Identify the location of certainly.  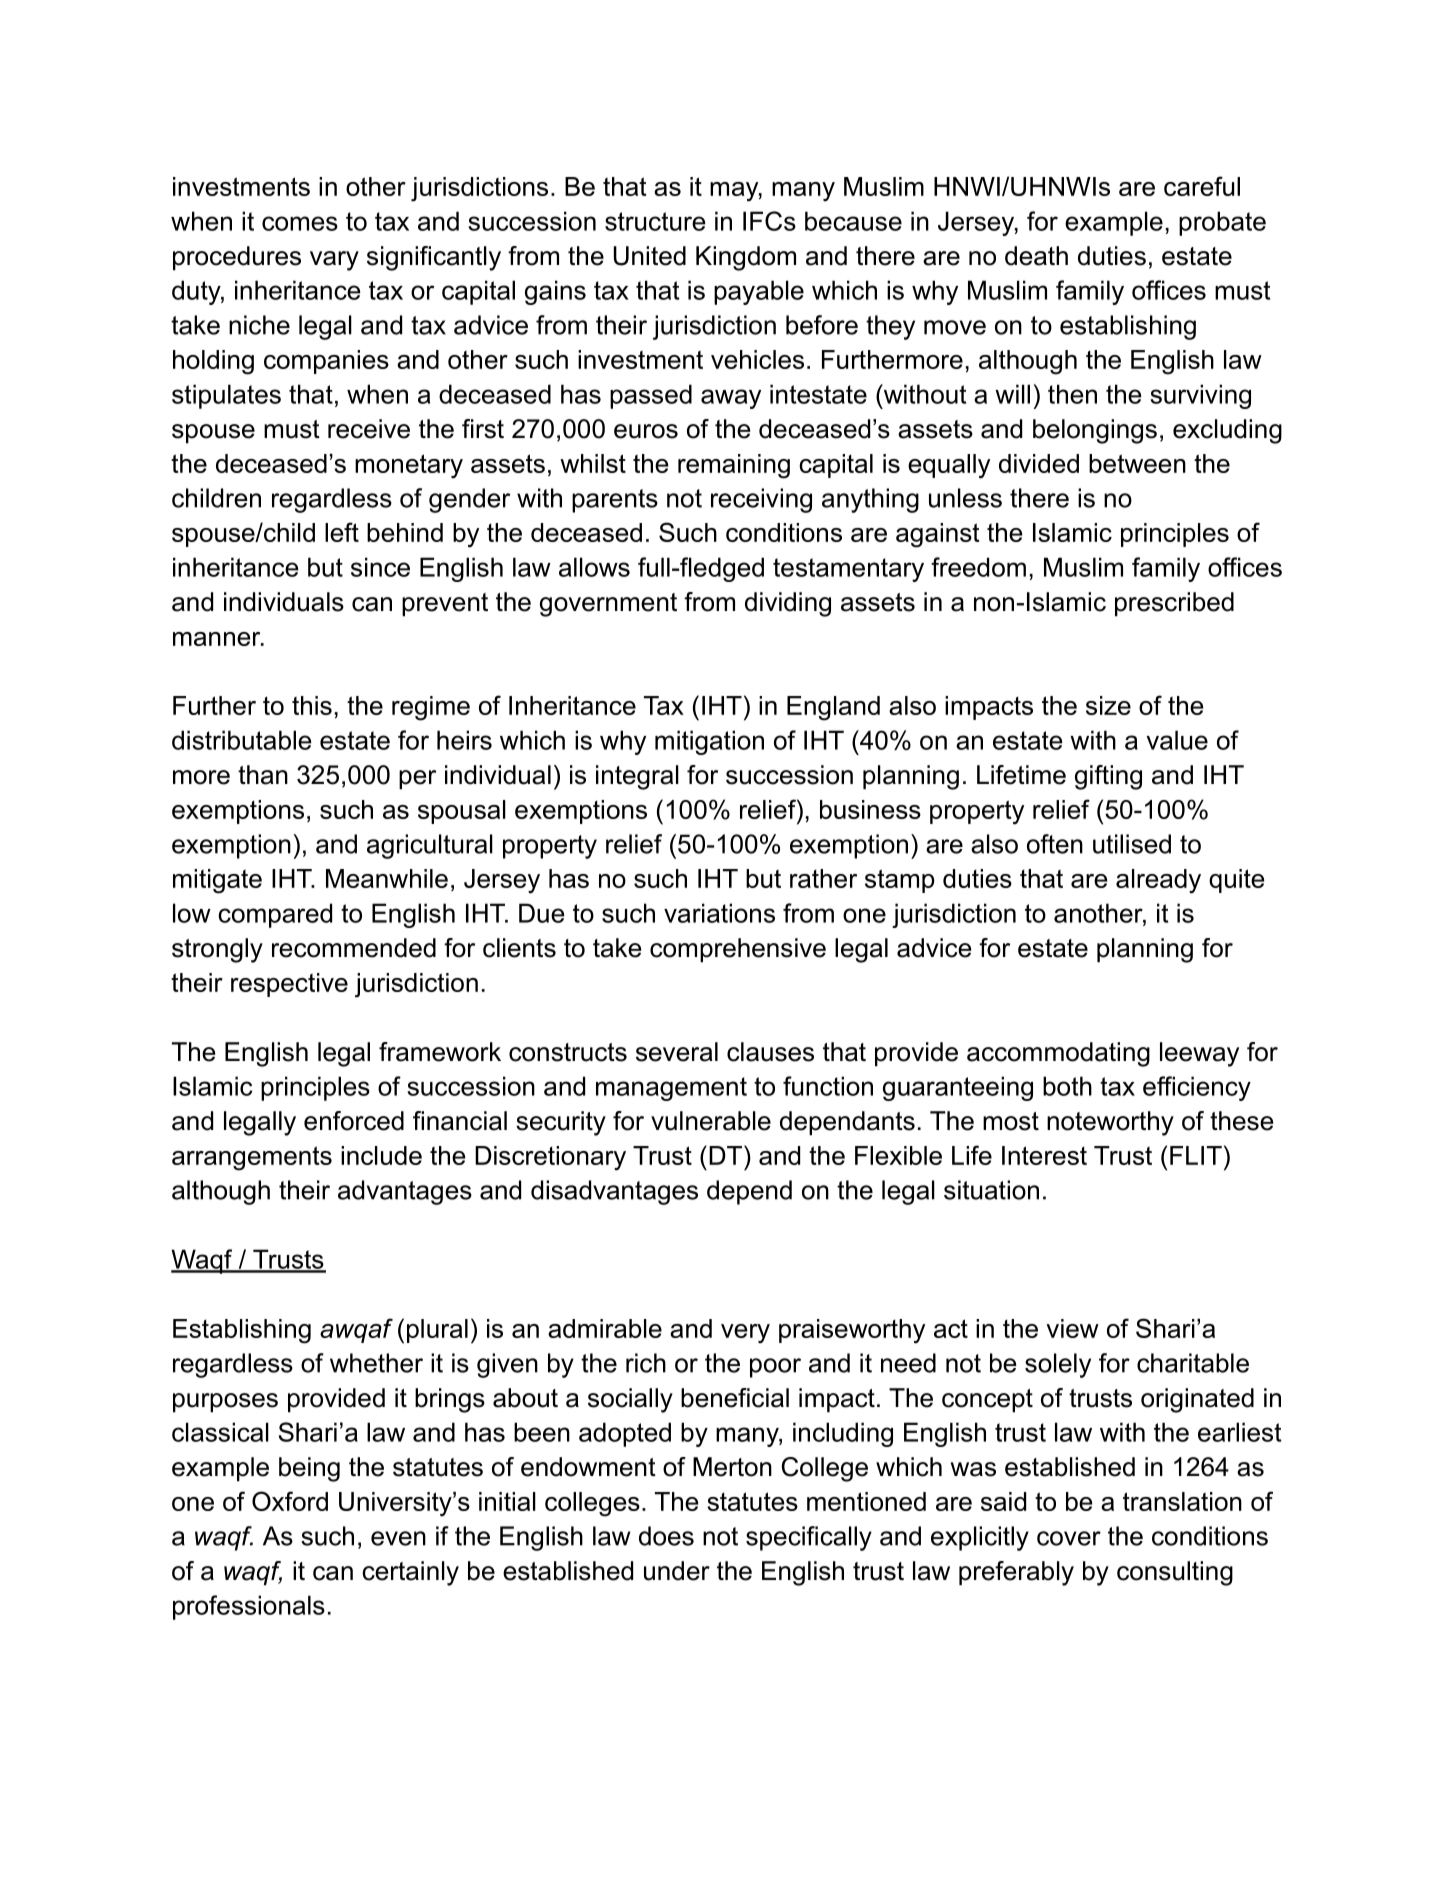
(410, 1573).
